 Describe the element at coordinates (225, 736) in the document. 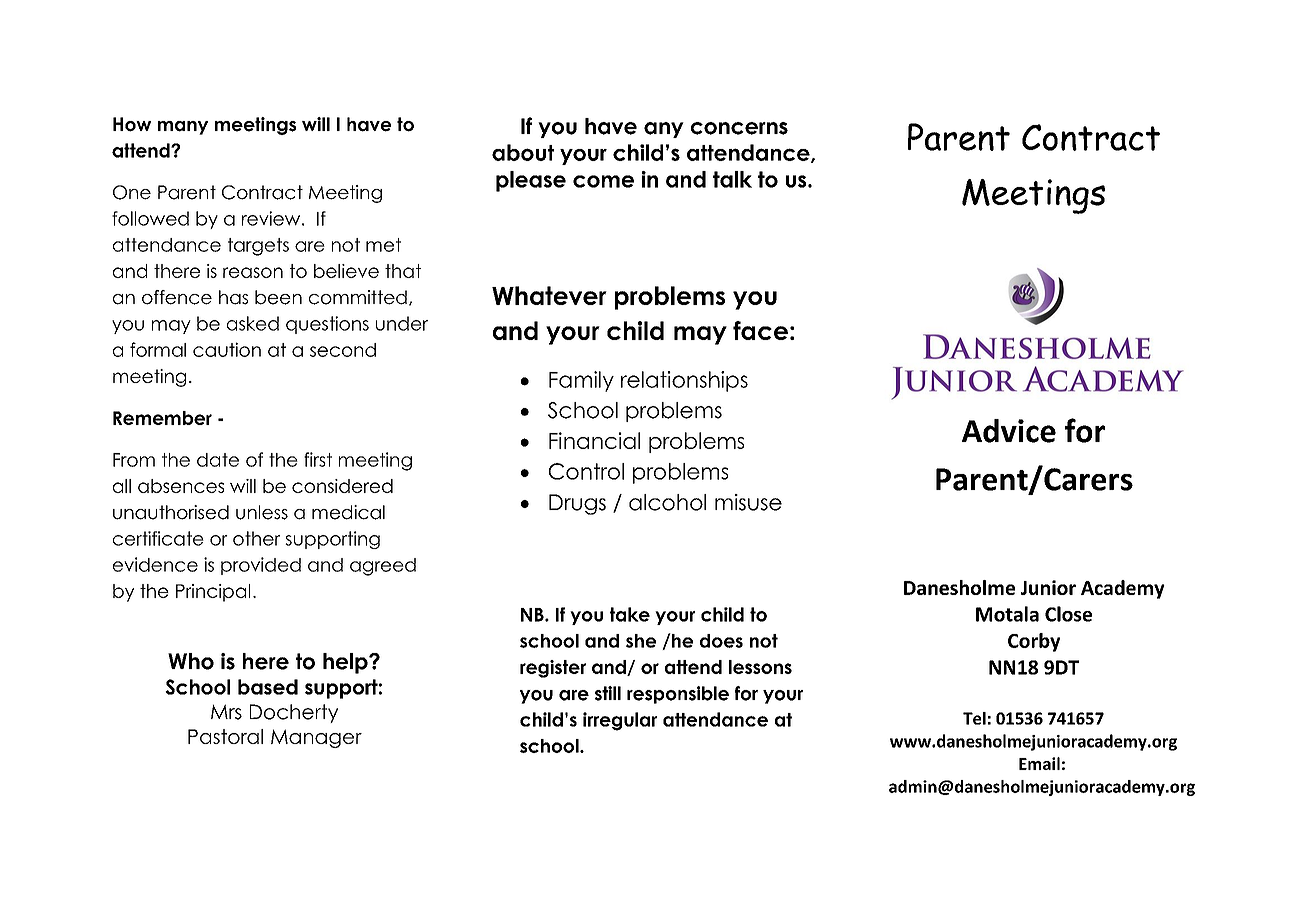

I see `Pastoral` at that location.
